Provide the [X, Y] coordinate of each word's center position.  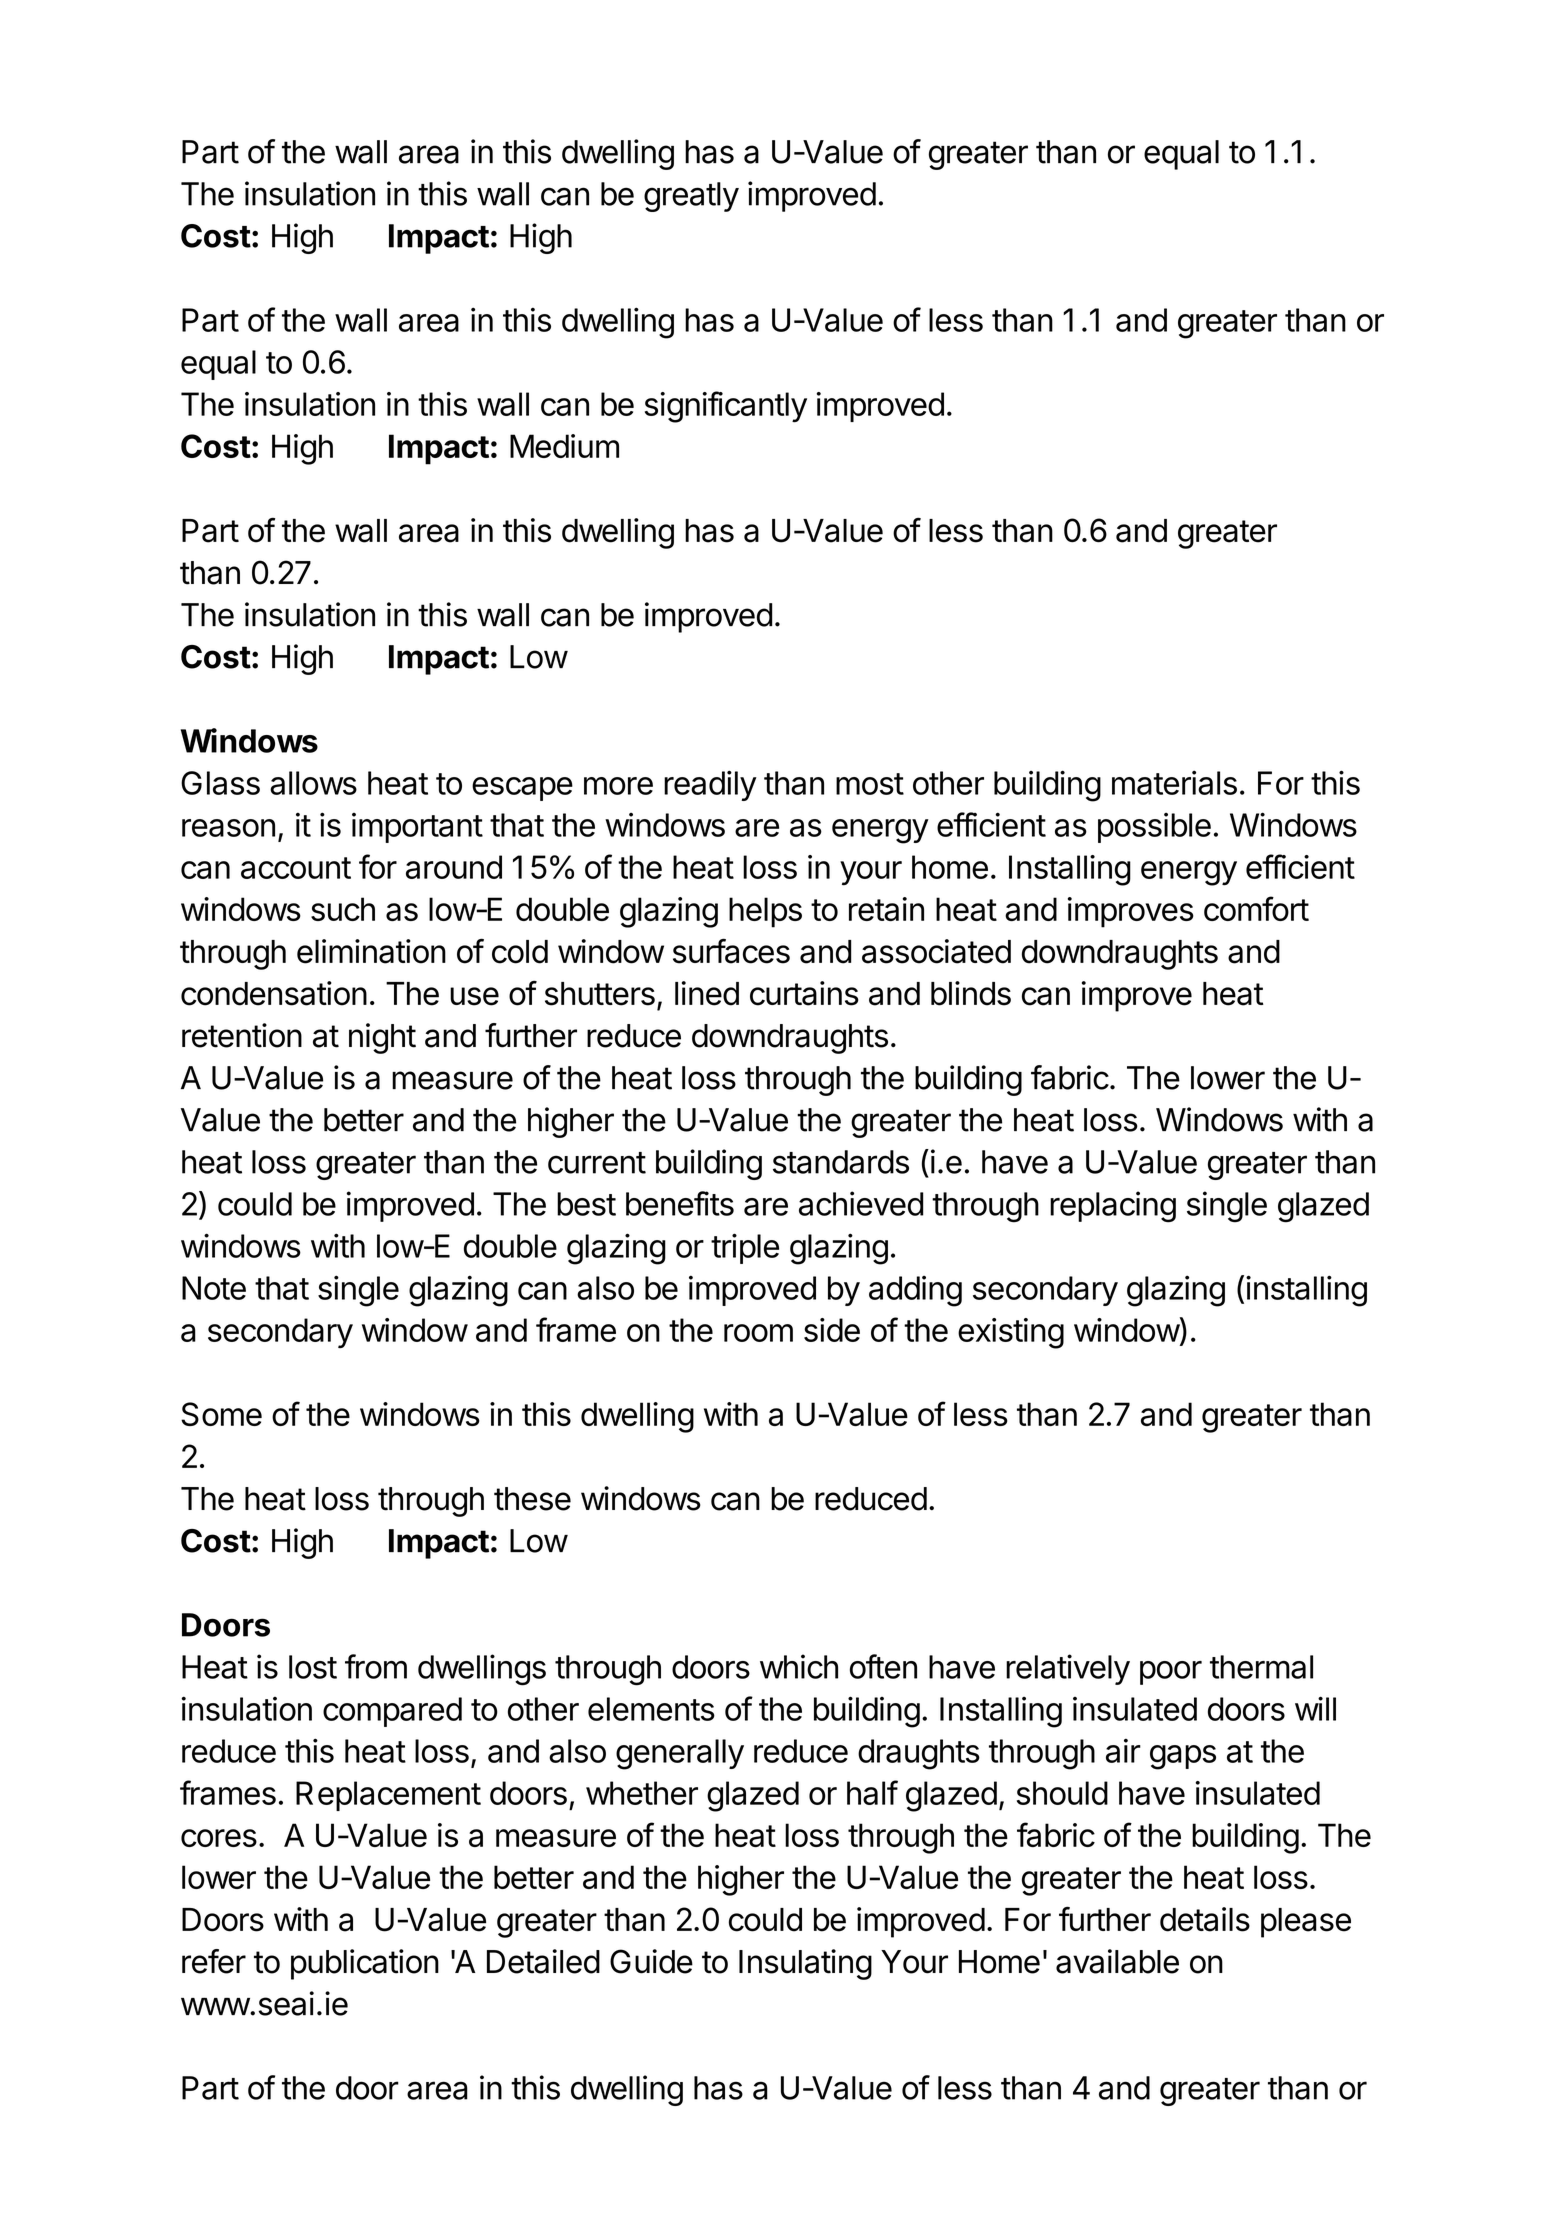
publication [365, 1964]
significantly [726, 407]
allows [313, 783]
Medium [564, 446]
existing [1011, 1333]
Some [221, 1414]
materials [1174, 782]
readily [710, 785]
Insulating [805, 1964]
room [758, 1333]
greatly [691, 197]
